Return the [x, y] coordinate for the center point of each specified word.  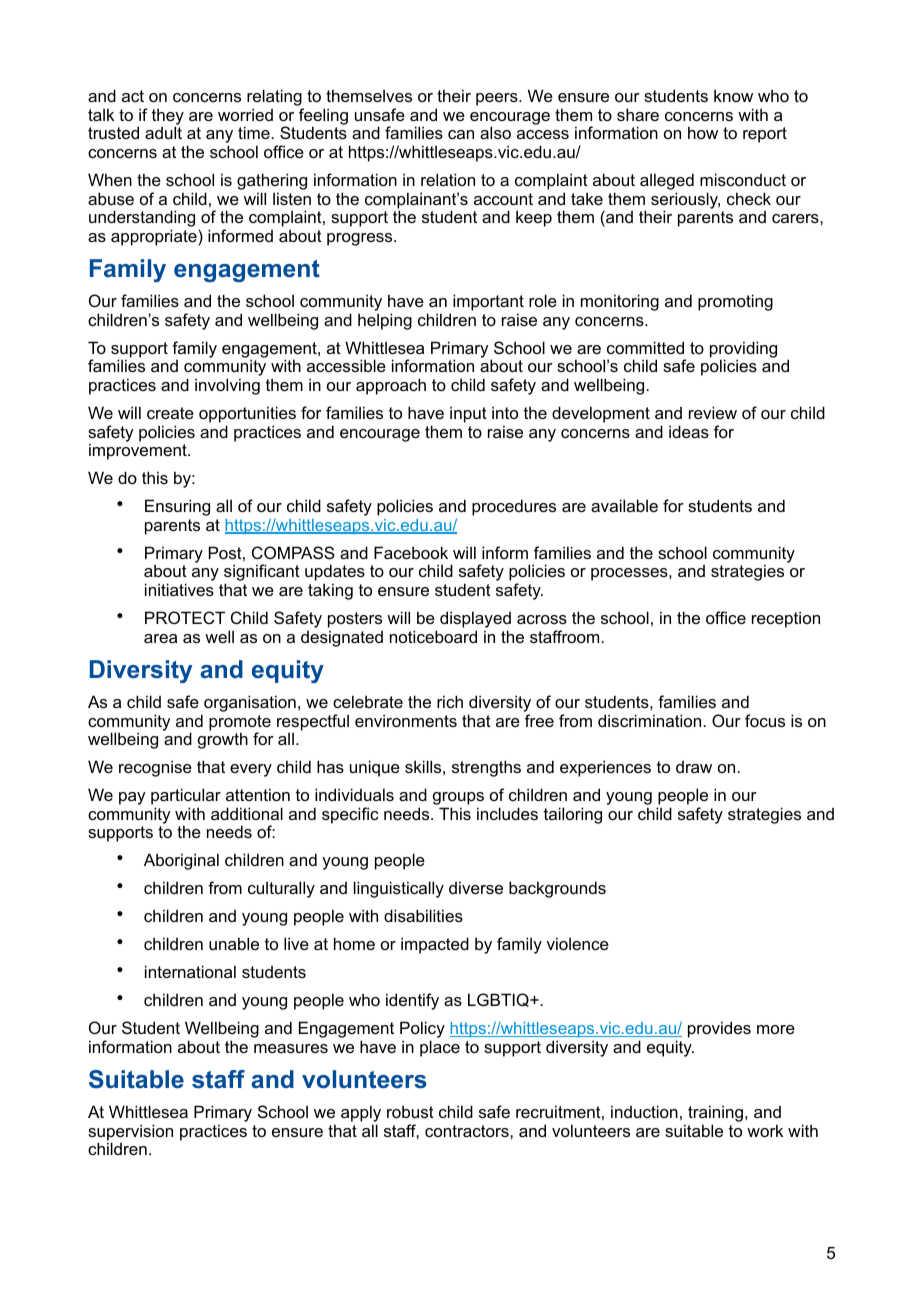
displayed [475, 621]
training [715, 1115]
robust [410, 1111]
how [703, 132]
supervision [130, 1133]
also [495, 132]
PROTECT [185, 617]
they [168, 117]
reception [786, 619]
